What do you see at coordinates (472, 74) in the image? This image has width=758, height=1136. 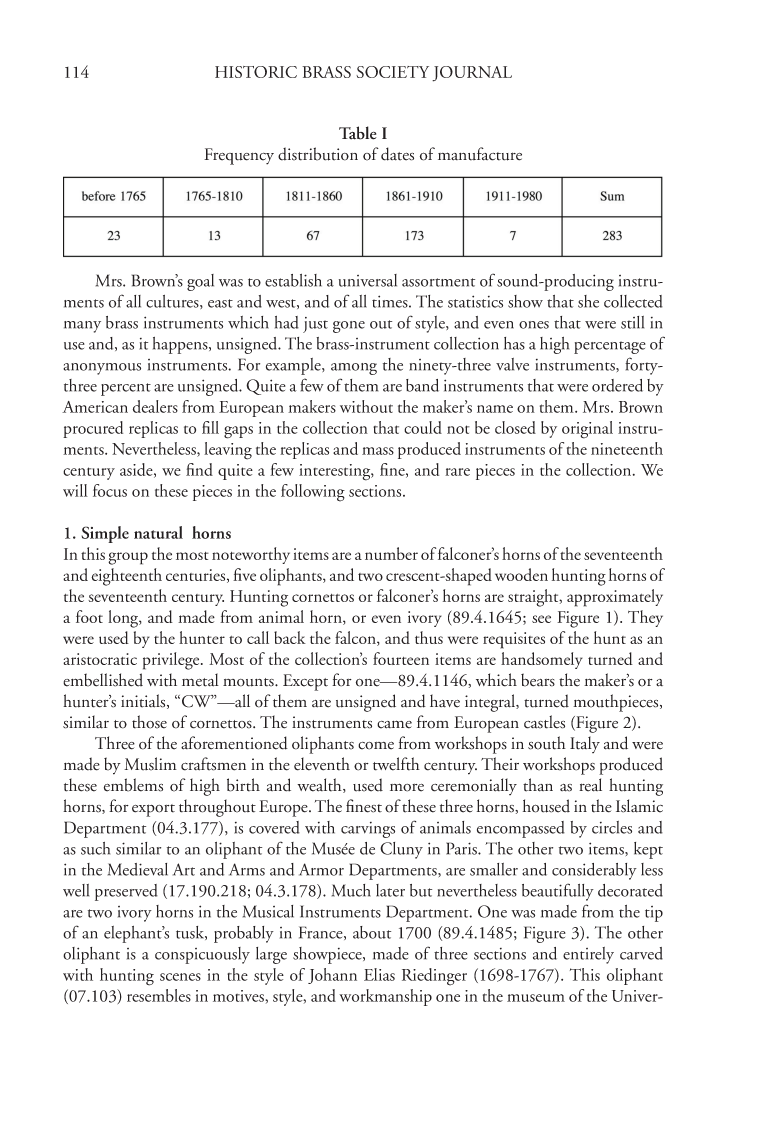 I see `JOURNAL` at bounding box center [472, 74].
